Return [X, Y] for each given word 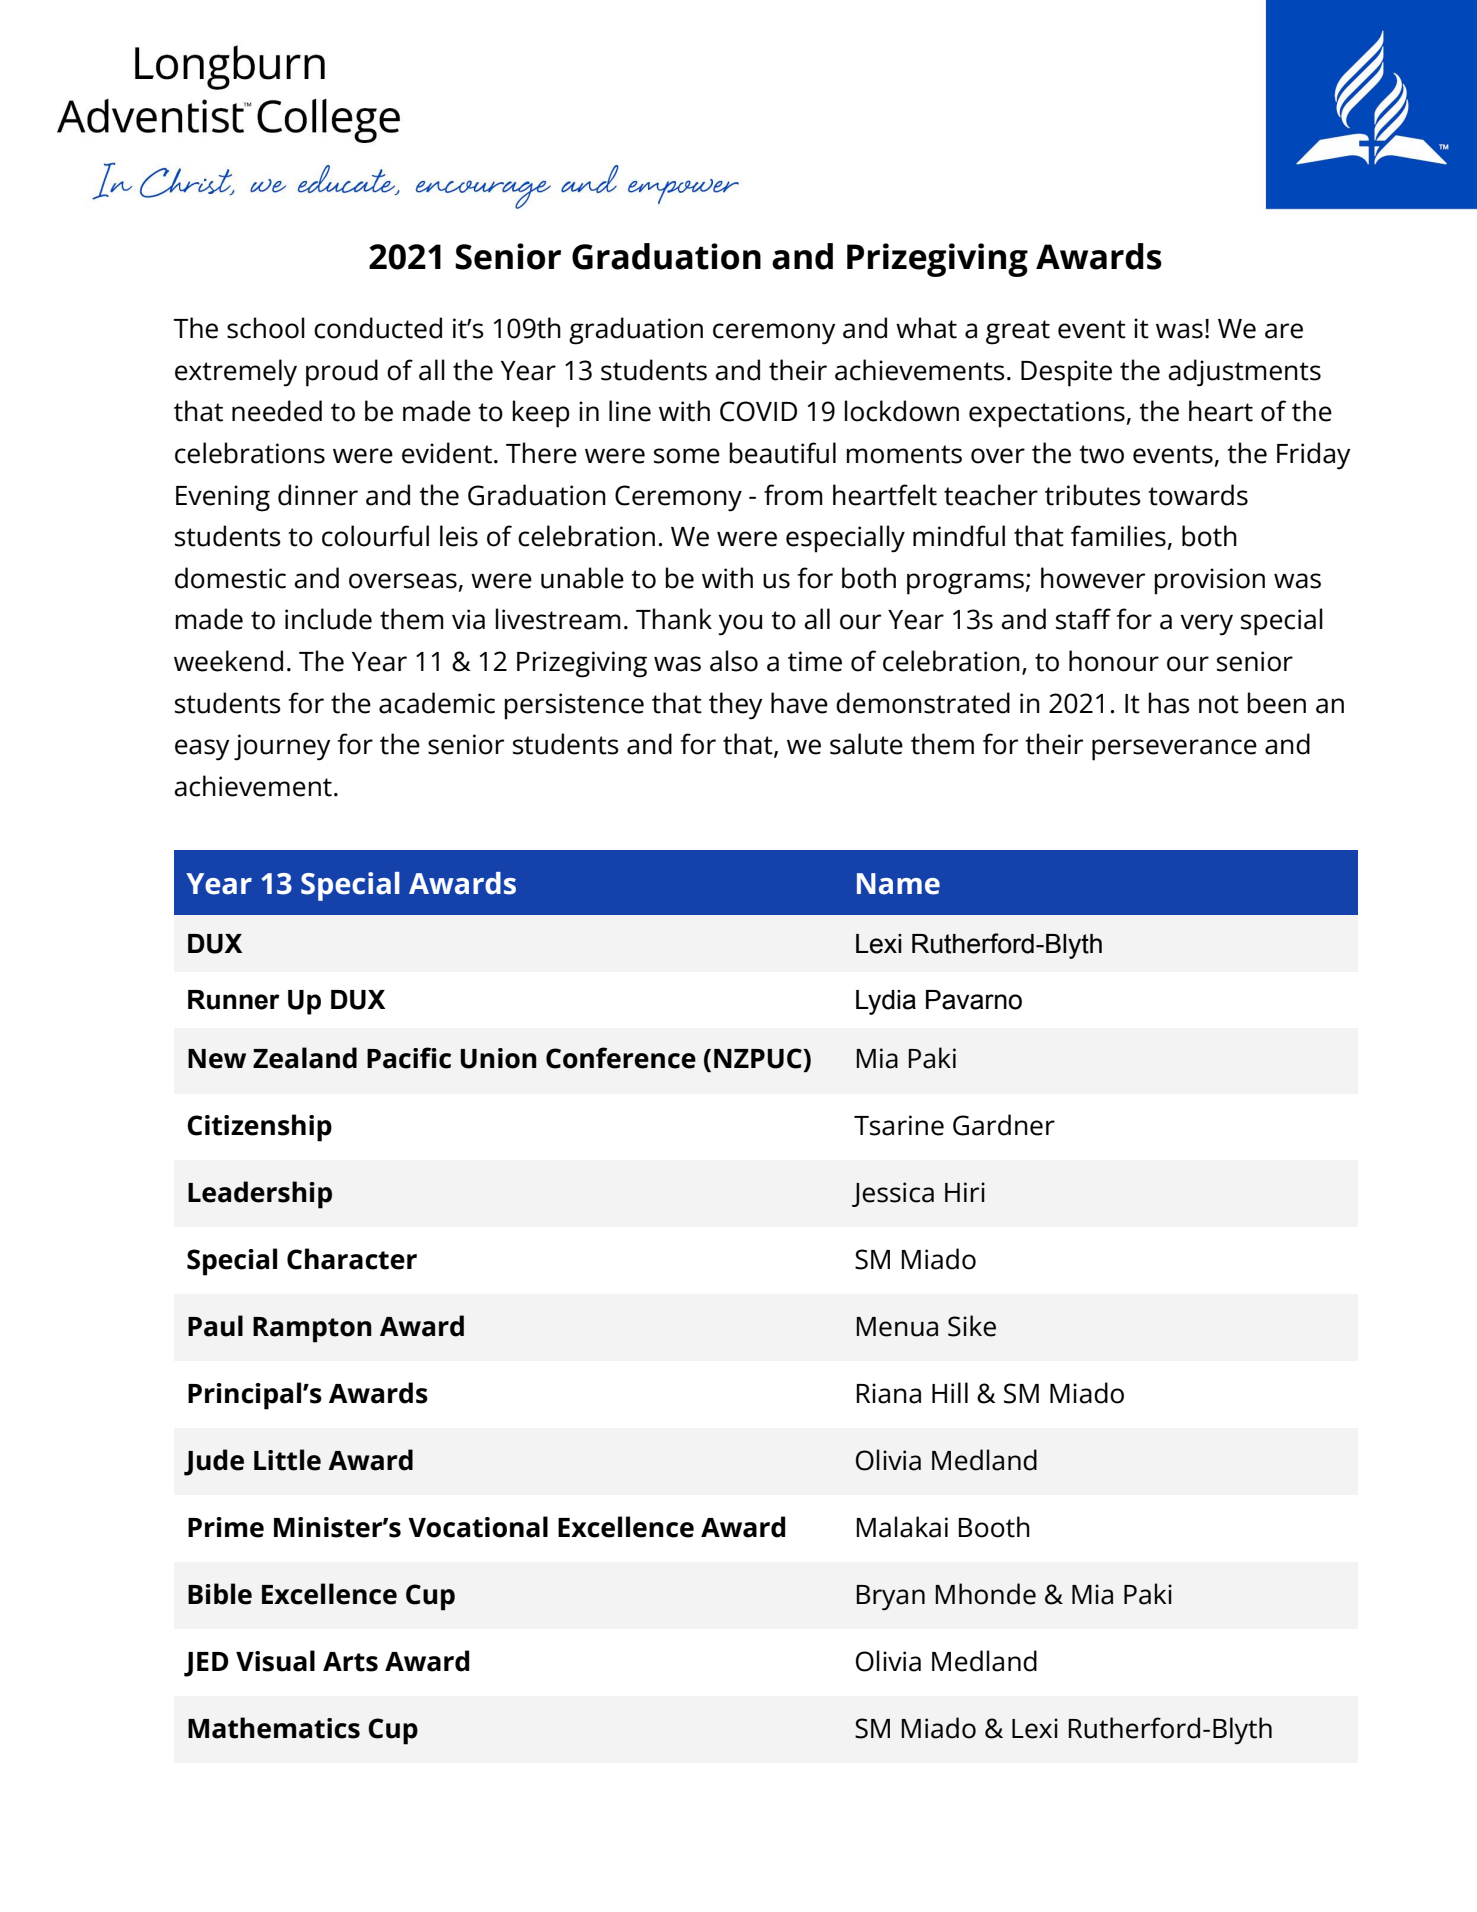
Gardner [1004, 1125]
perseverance [1174, 750]
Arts [350, 1662]
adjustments [1244, 373]
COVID [758, 411]
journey [282, 747]
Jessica [893, 1194]
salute [866, 744]
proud [342, 373]
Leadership [260, 1195]
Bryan [891, 1598]
